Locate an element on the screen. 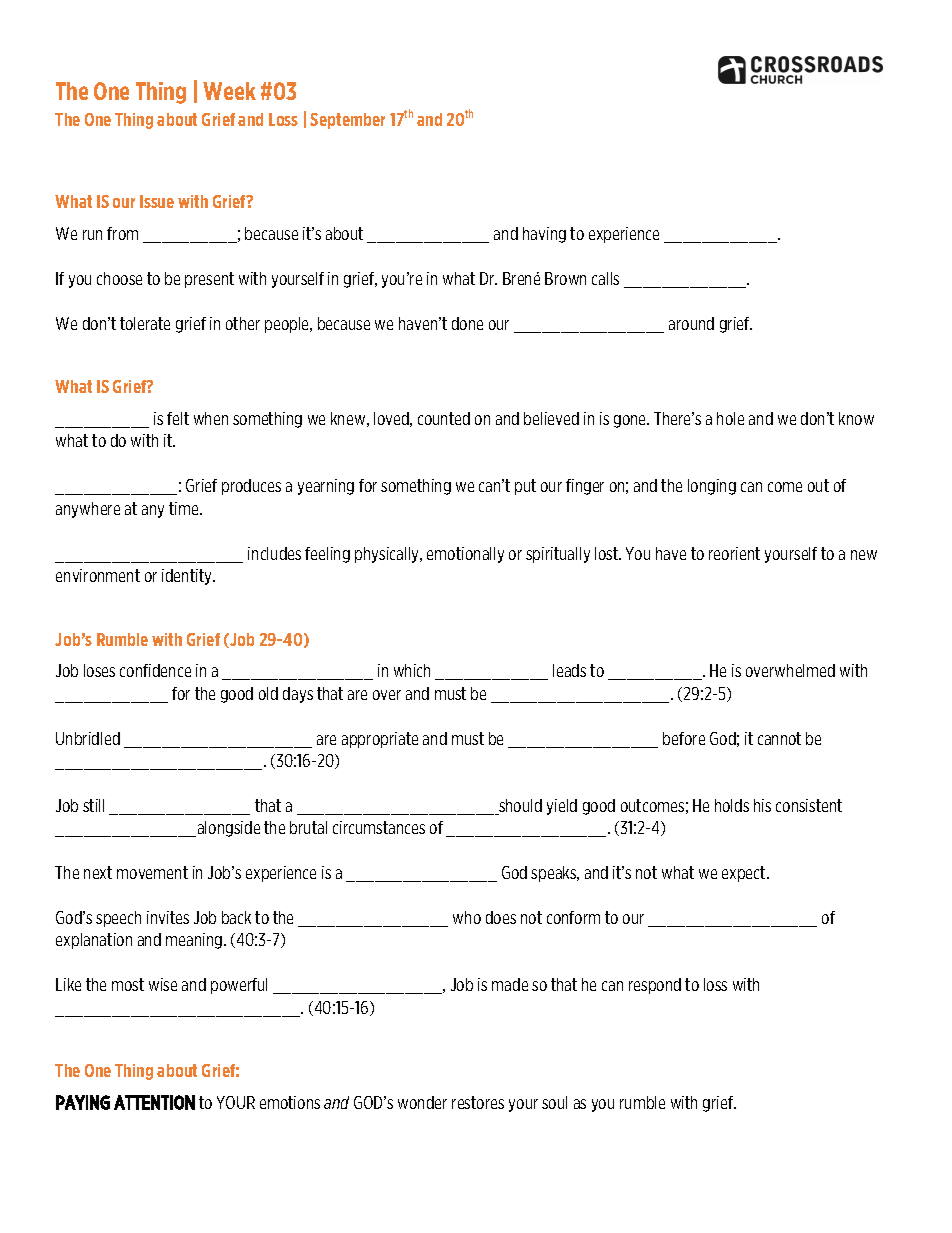 The image size is (952, 1233). September is located at coordinates (347, 121).
